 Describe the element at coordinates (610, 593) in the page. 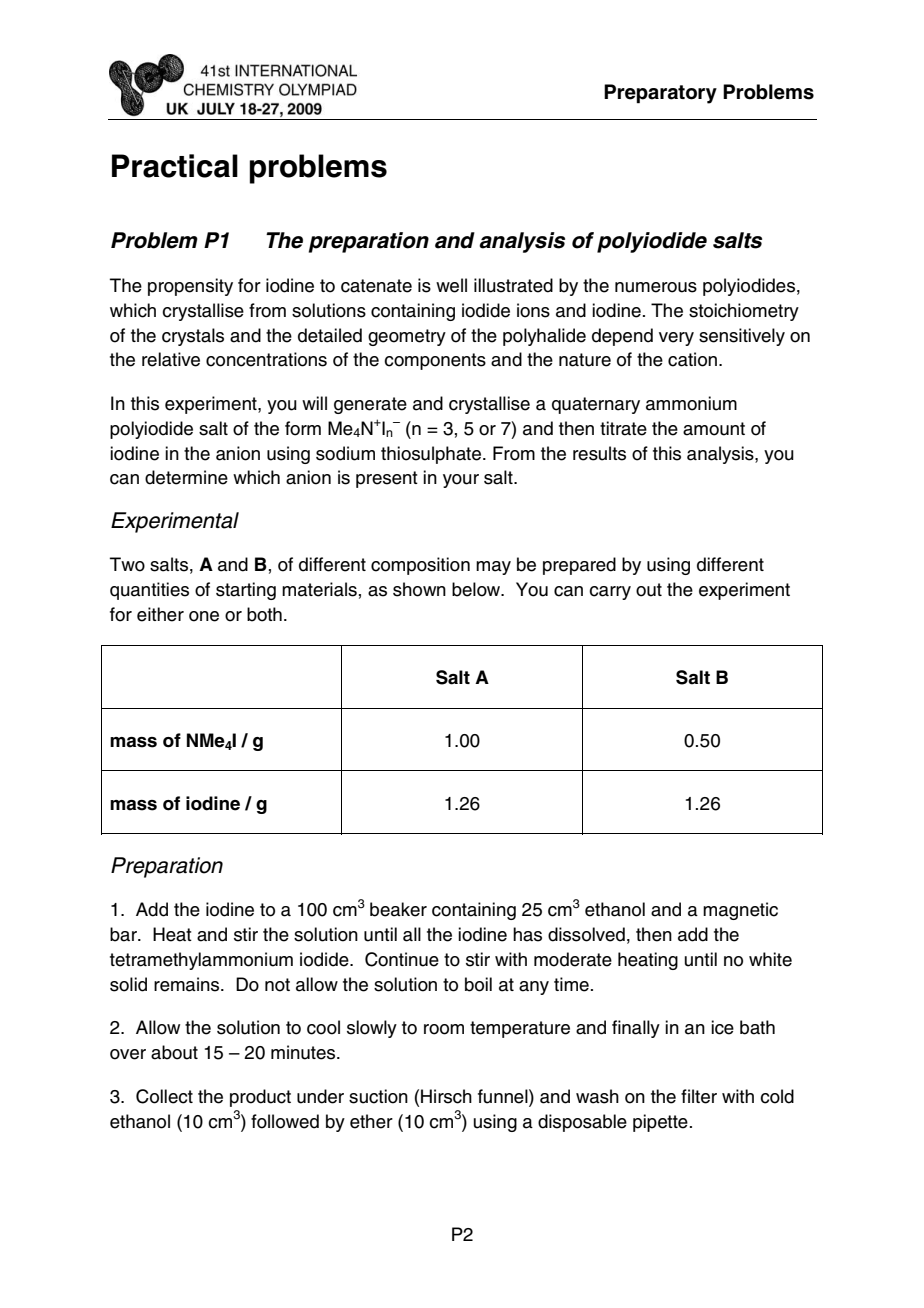

I see `carry` at that location.
